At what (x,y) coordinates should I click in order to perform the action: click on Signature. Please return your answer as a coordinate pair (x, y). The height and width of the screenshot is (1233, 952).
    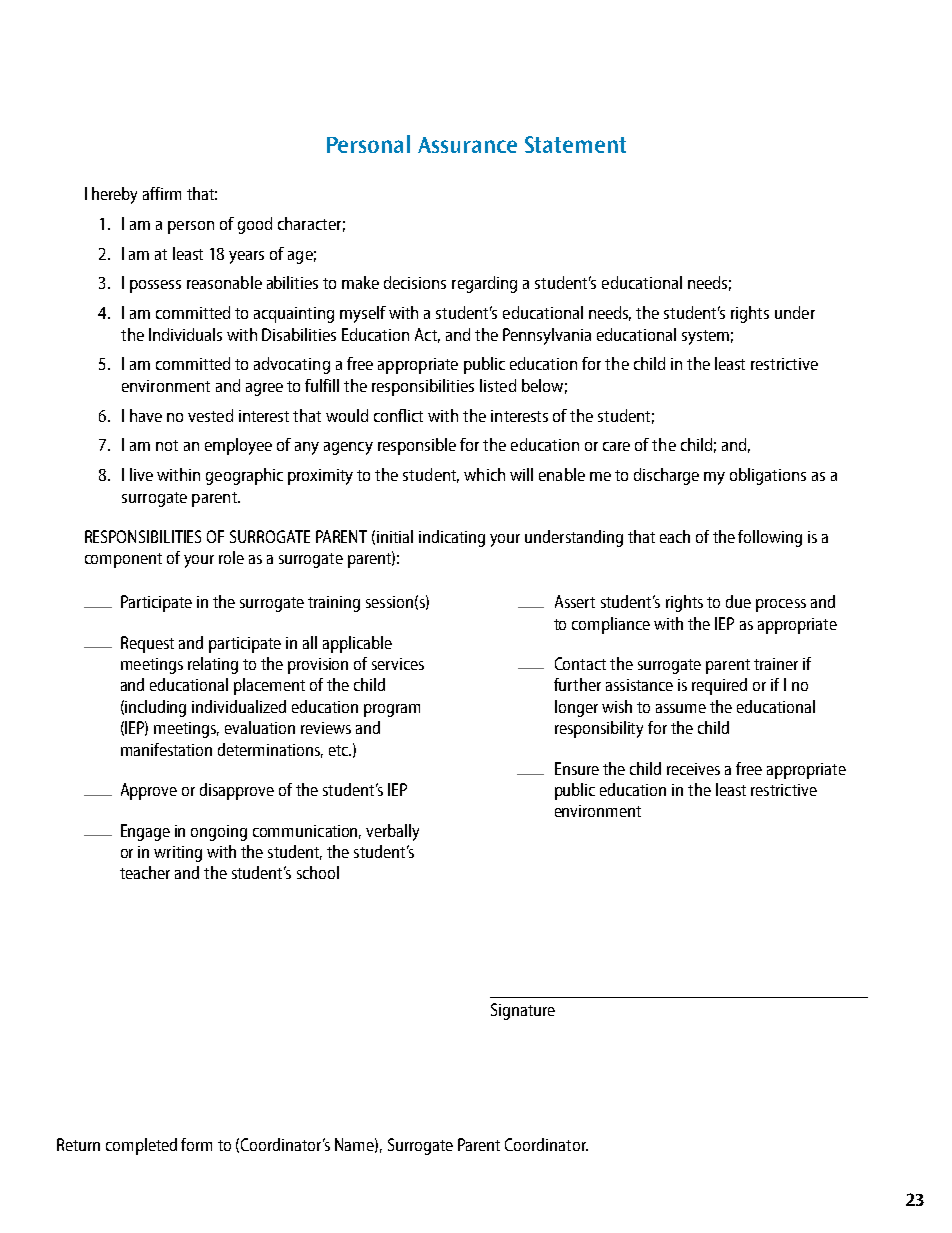
    Looking at the image, I should click on (523, 1011).
